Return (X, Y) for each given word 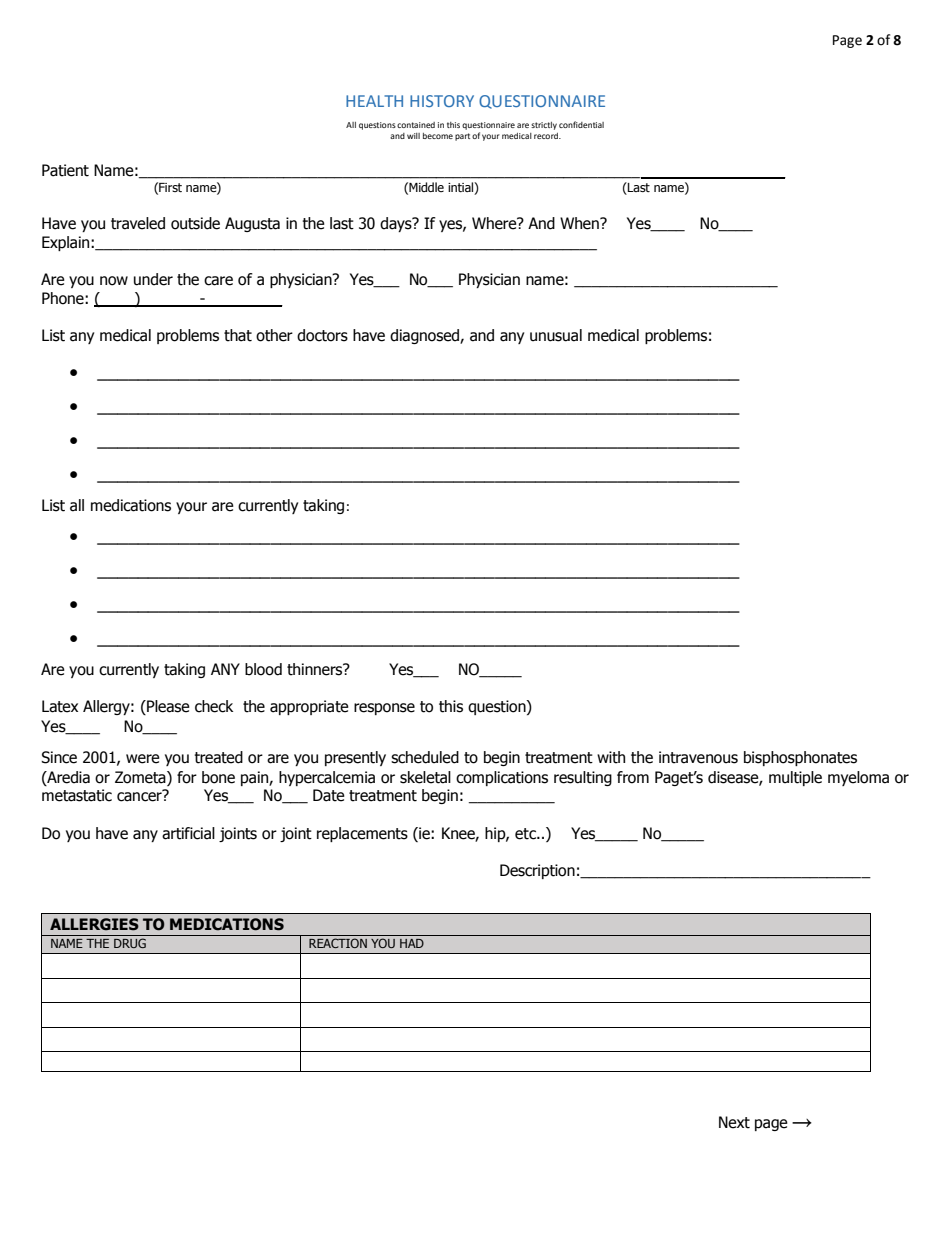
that (238, 335)
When (580, 223)
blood (263, 669)
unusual (556, 335)
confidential (581, 124)
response (384, 709)
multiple (795, 778)
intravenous (698, 757)
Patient (65, 170)
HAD (412, 943)
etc (526, 834)
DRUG (130, 943)
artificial (188, 833)
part (462, 137)
